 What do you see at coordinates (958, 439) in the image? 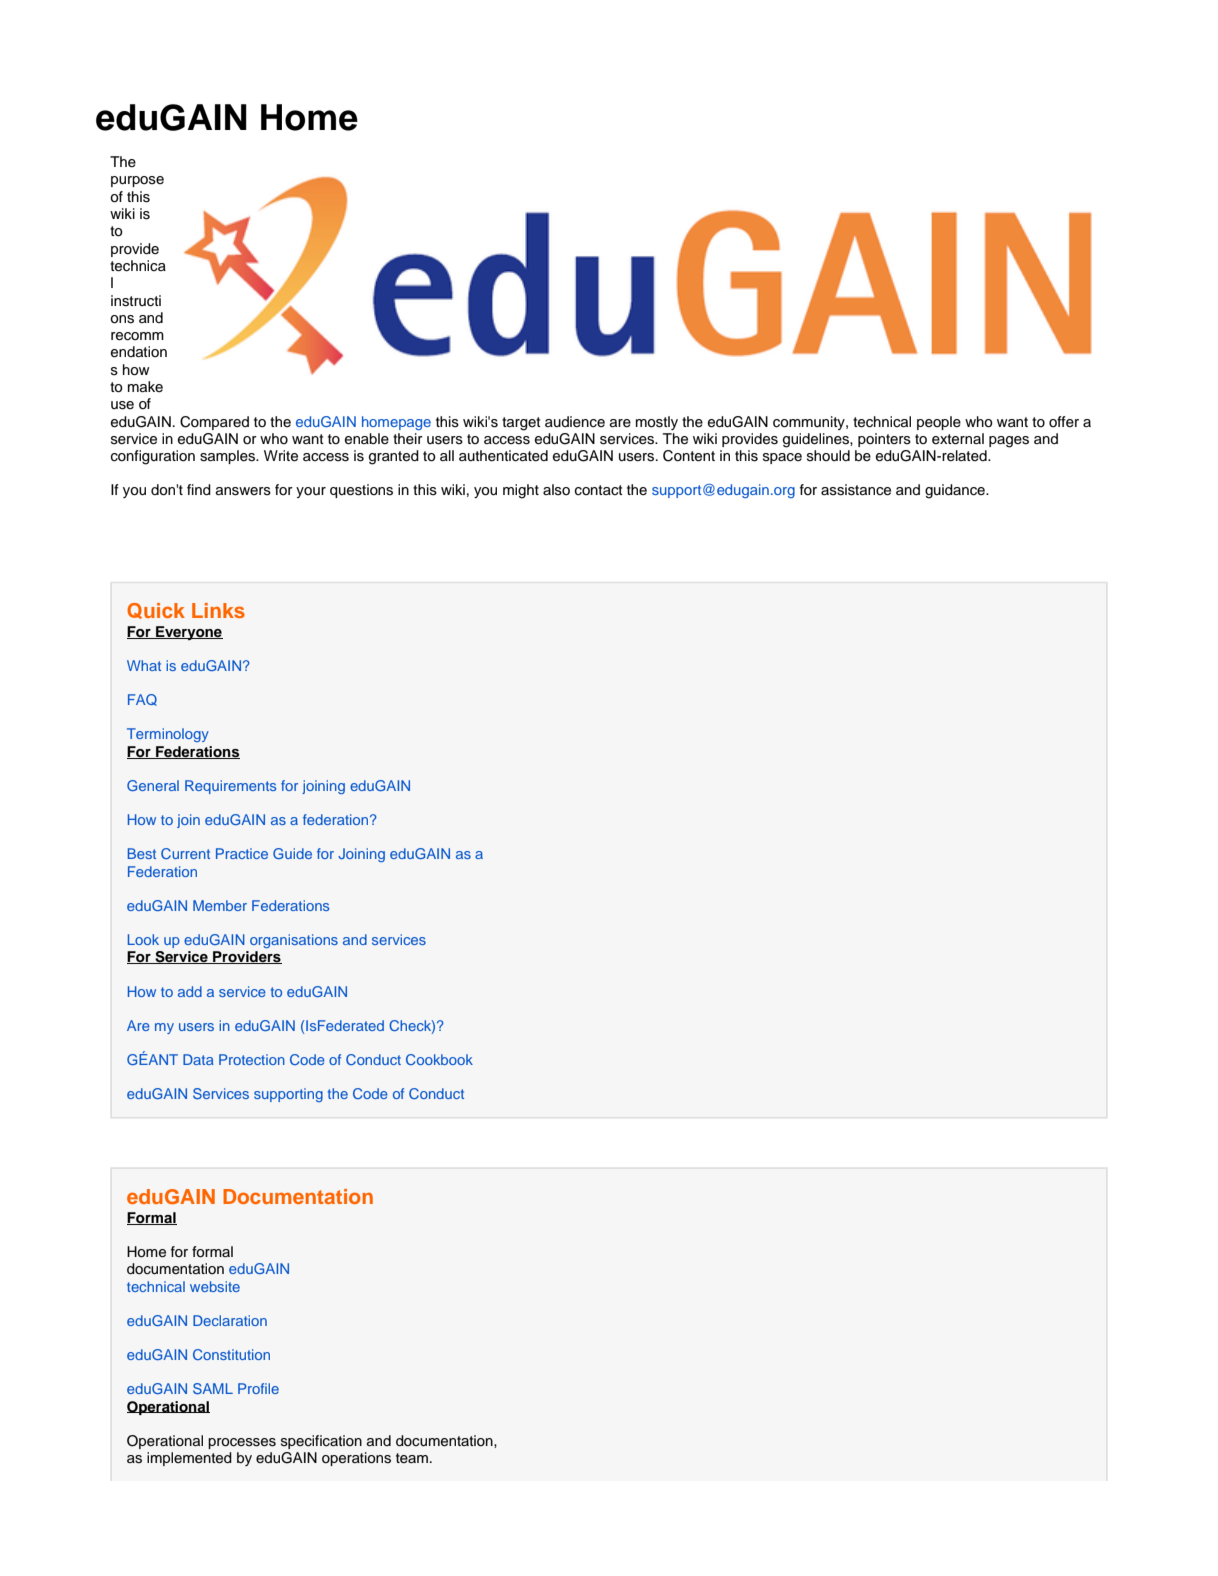
I see `external` at bounding box center [958, 439].
